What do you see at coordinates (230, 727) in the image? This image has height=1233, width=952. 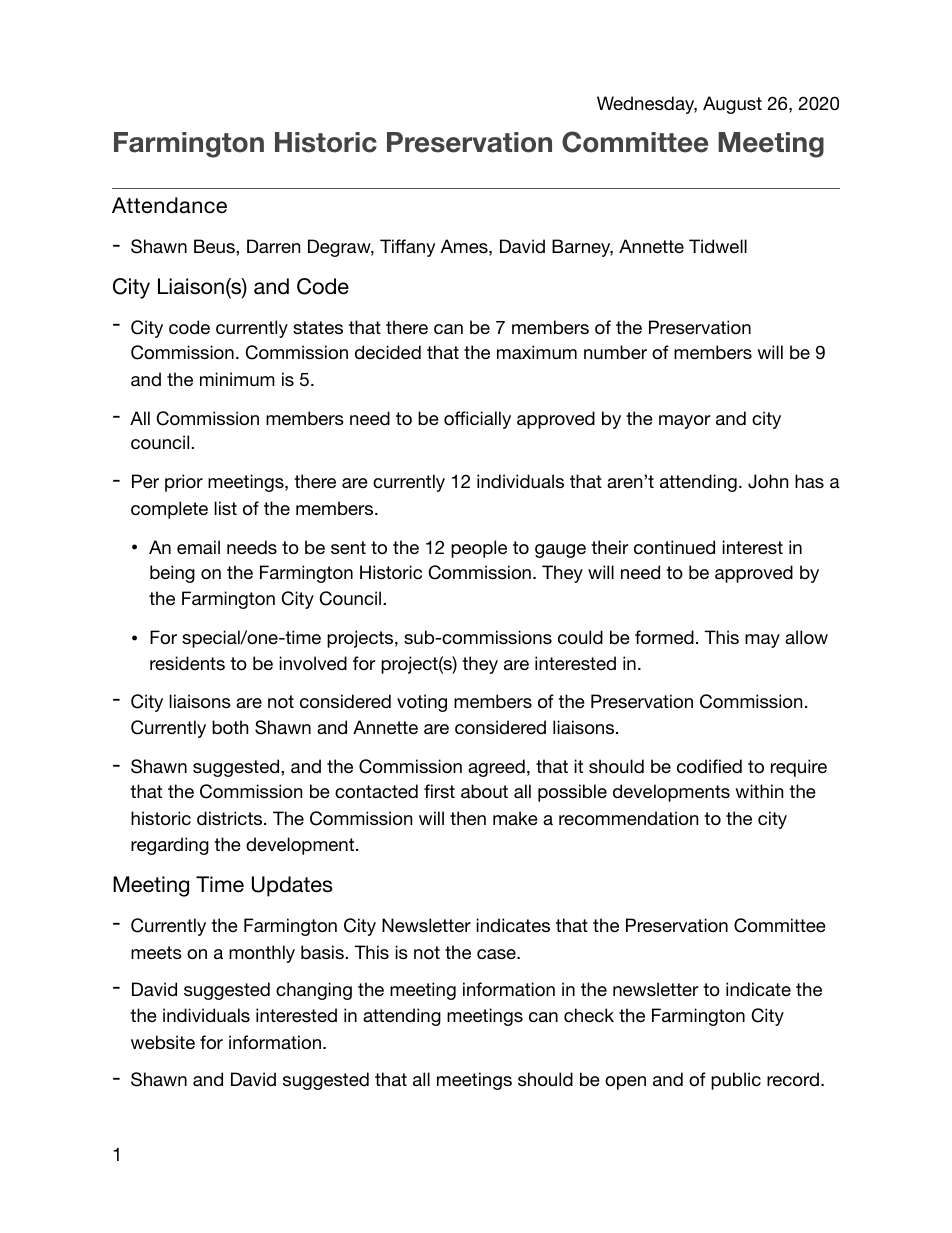 I see `both` at bounding box center [230, 727].
